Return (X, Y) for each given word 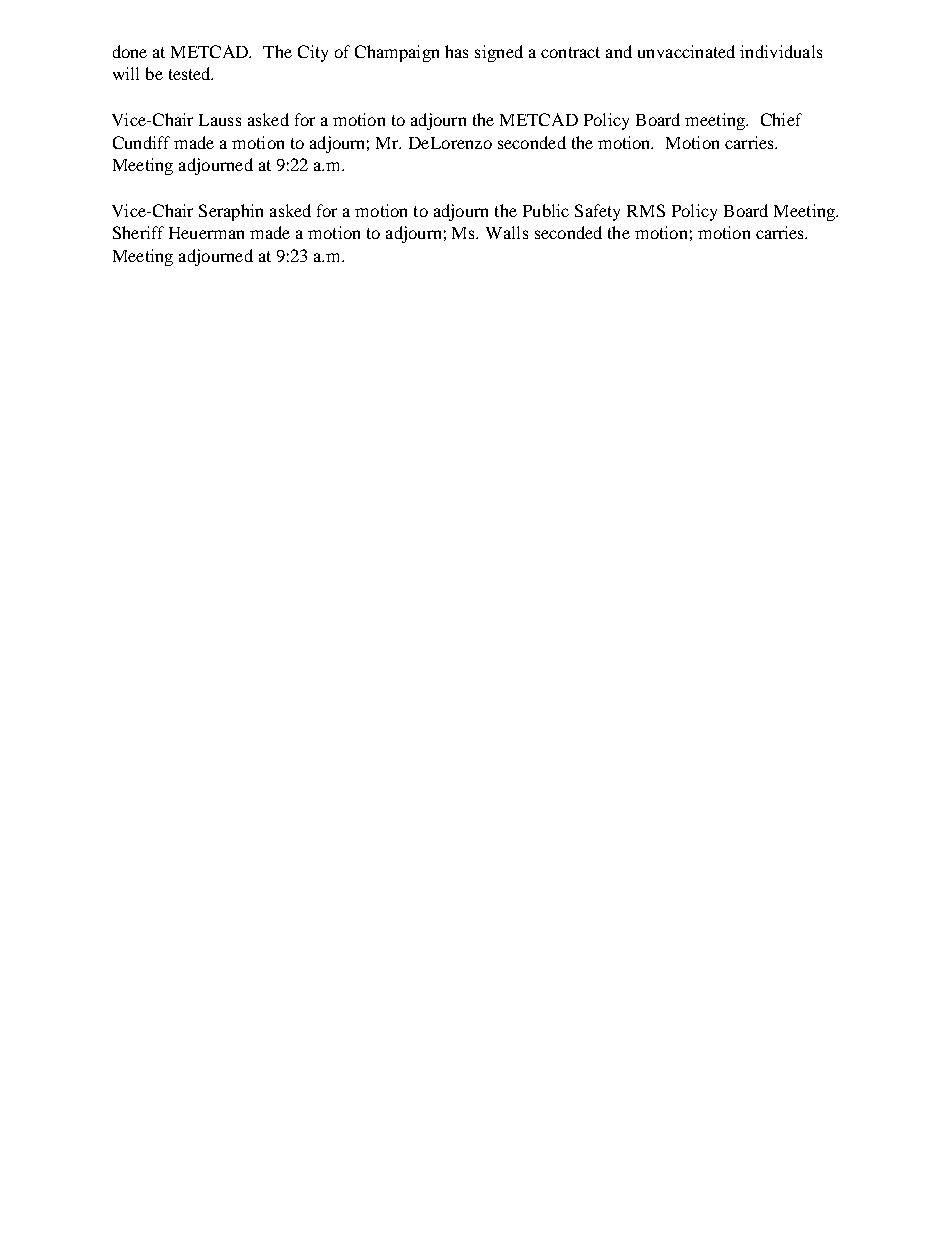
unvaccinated (686, 51)
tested (191, 73)
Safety (597, 212)
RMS (646, 210)
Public (546, 210)
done (130, 51)
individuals (781, 51)
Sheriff (138, 232)
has (456, 51)
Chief (781, 119)
